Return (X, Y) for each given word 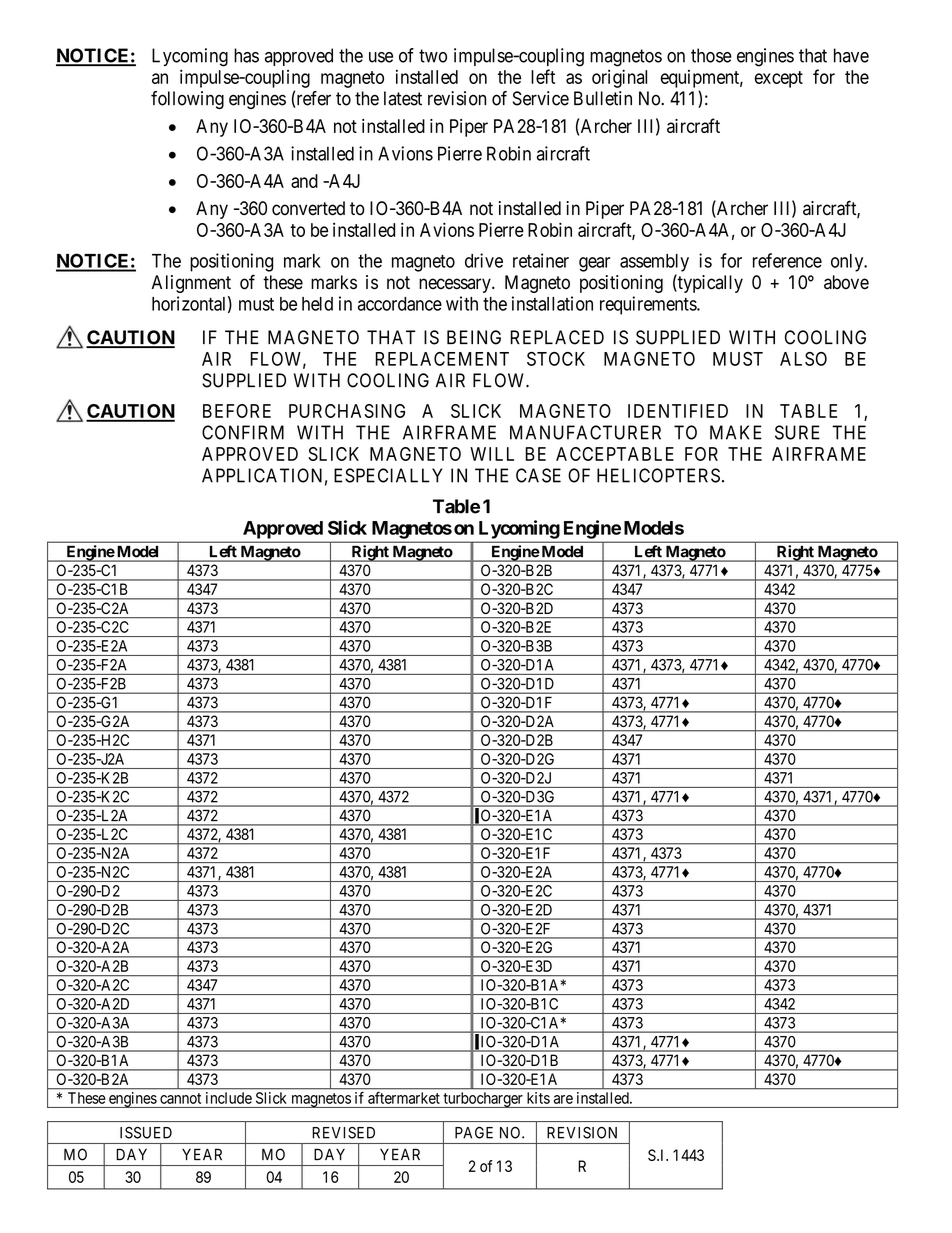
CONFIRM (243, 432)
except (779, 79)
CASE (538, 475)
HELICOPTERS (658, 475)
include (229, 1098)
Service (541, 98)
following (187, 100)
